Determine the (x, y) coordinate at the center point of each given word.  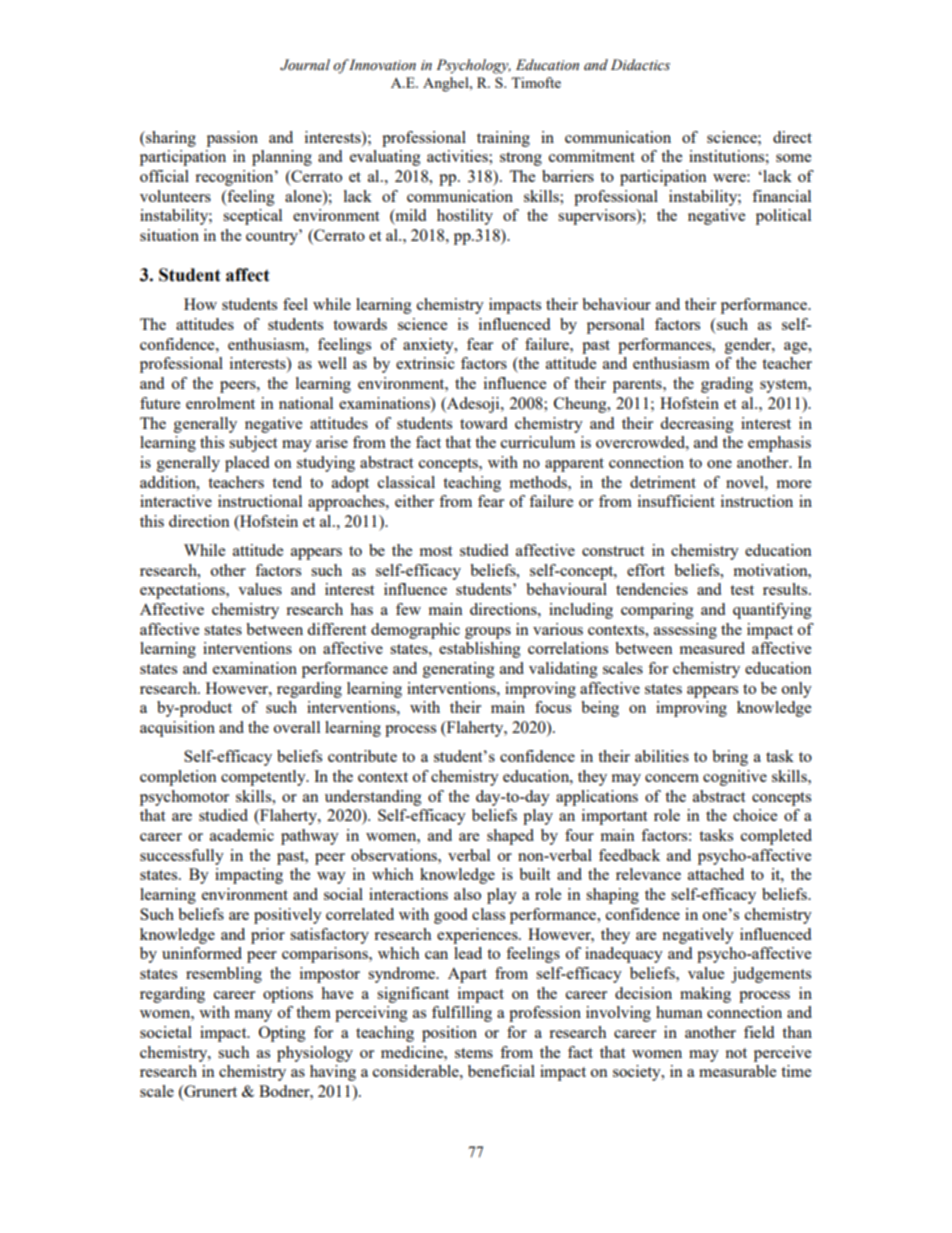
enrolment (220, 403)
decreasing (697, 425)
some (793, 158)
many (253, 1016)
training (503, 139)
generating (459, 670)
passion (232, 139)
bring (730, 758)
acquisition (177, 729)
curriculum (538, 442)
